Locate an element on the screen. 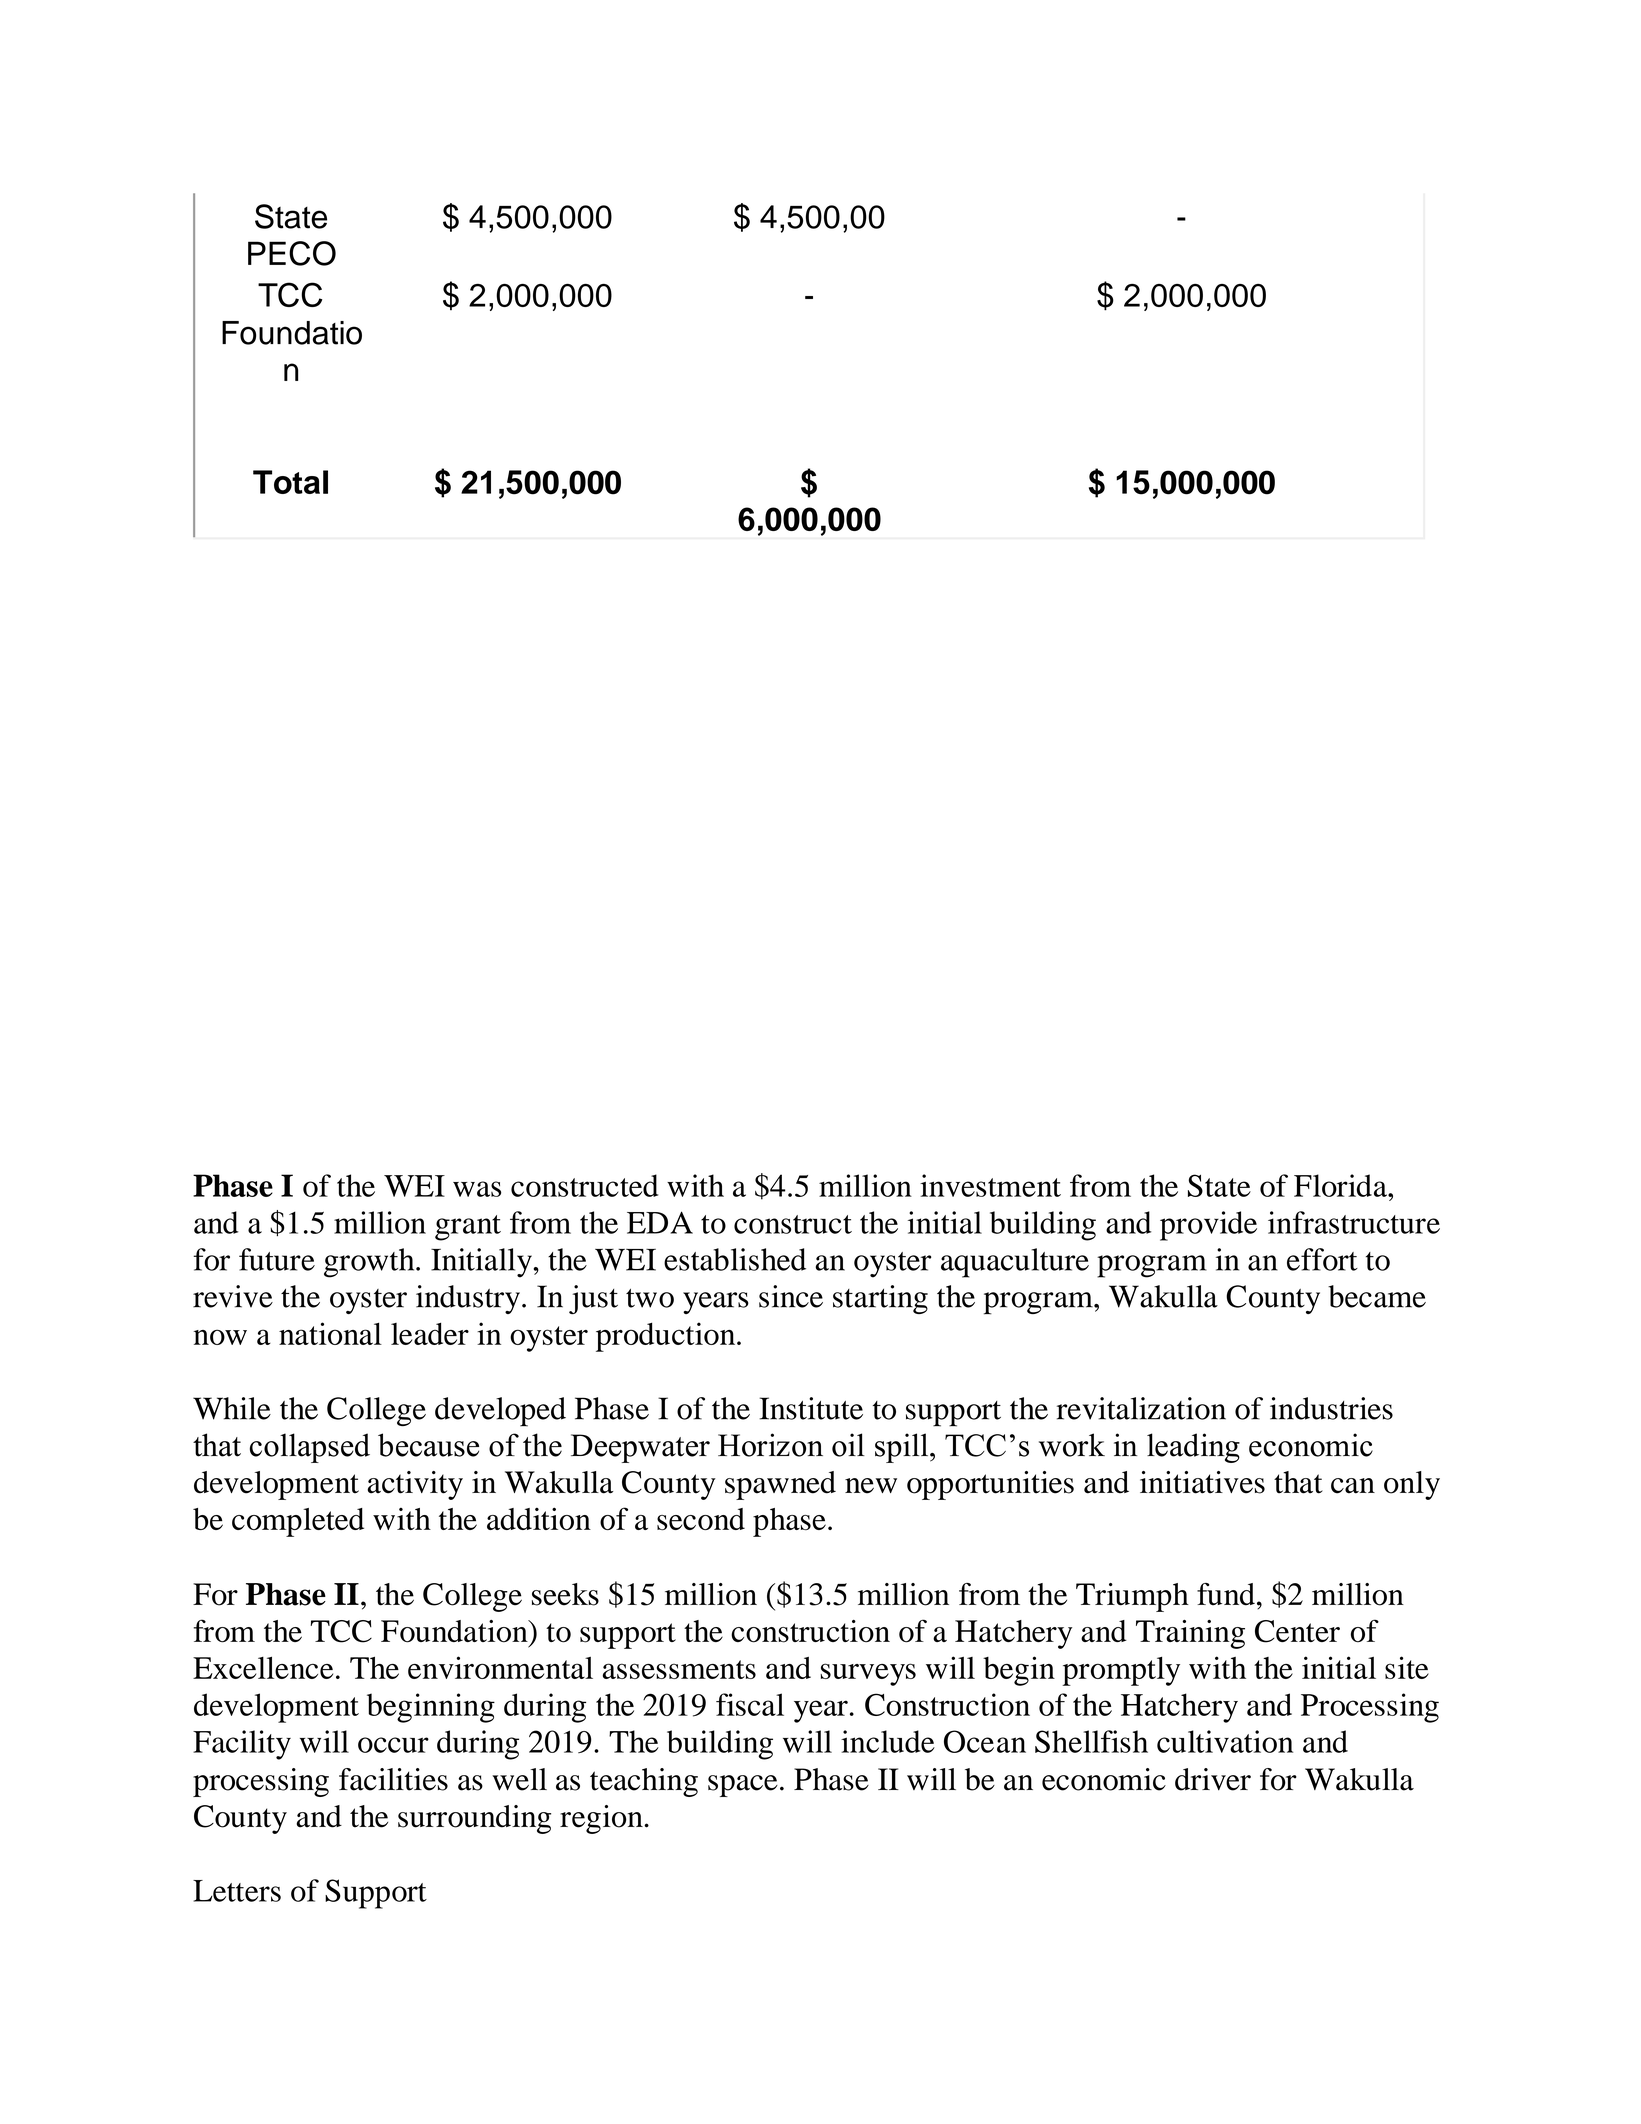 This screenshot has height=2124, width=1641. industries is located at coordinates (1331, 1408).
